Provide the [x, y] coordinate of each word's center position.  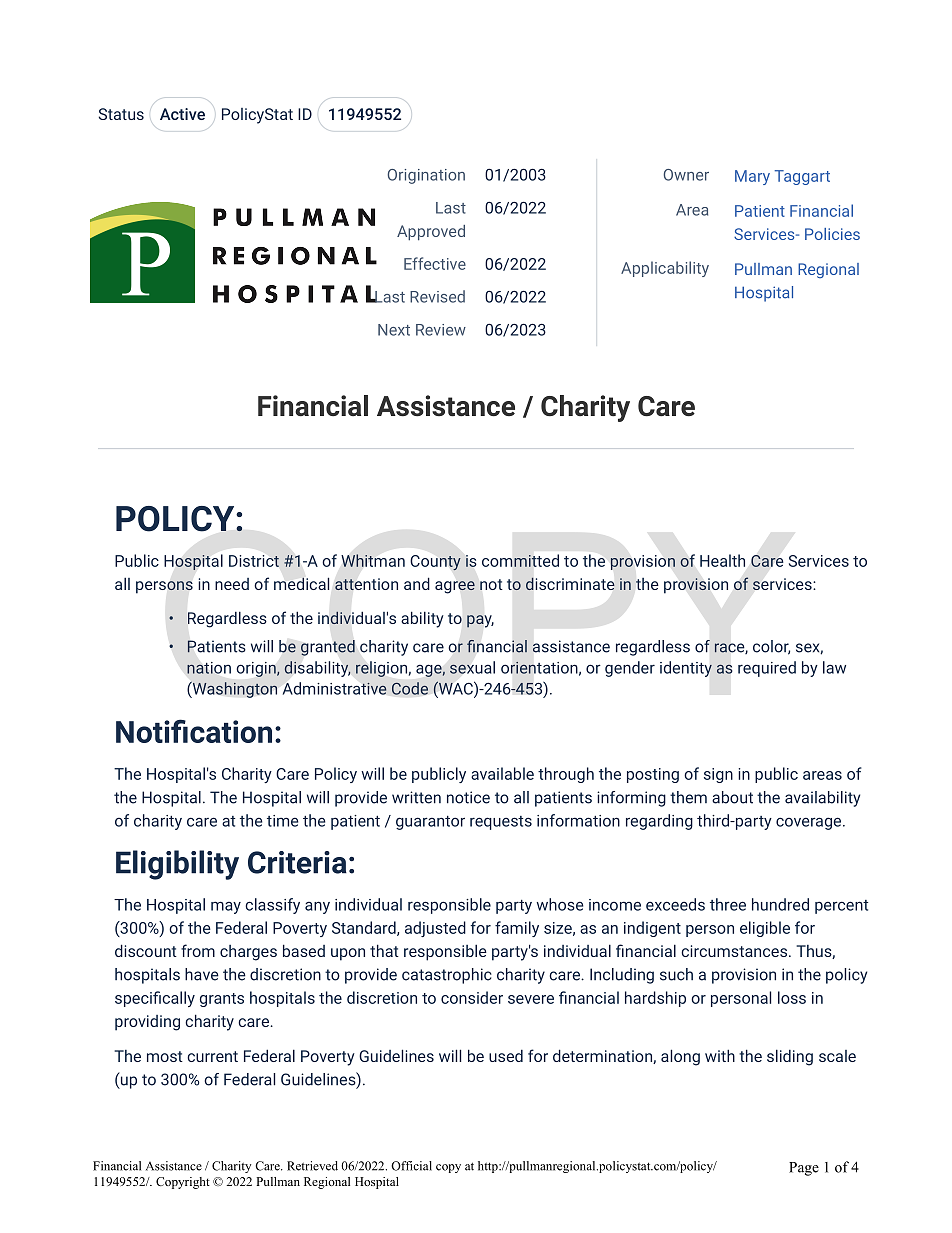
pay [480, 621]
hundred [780, 904]
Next [394, 330]
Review [441, 330]
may [226, 907]
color [771, 647]
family [517, 929]
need [232, 584]
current [212, 1056]
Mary [752, 177]
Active [182, 114]
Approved [431, 233]
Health [722, 560]
